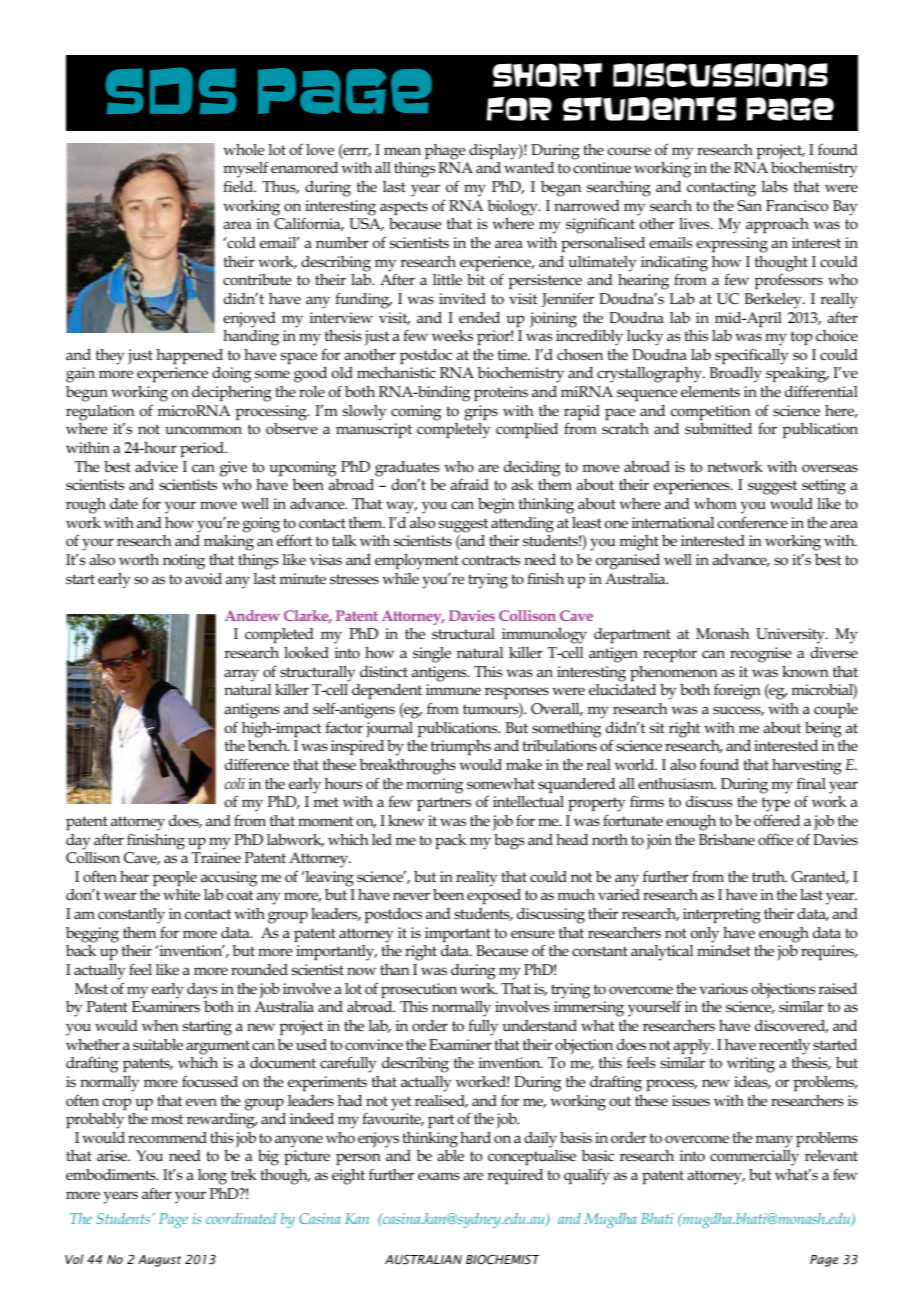 Image resolution: width=924 pixels, height=1308 pixels. Describe the element at coordinates (241, 675) in the screenshot. I see `array` at that location.
